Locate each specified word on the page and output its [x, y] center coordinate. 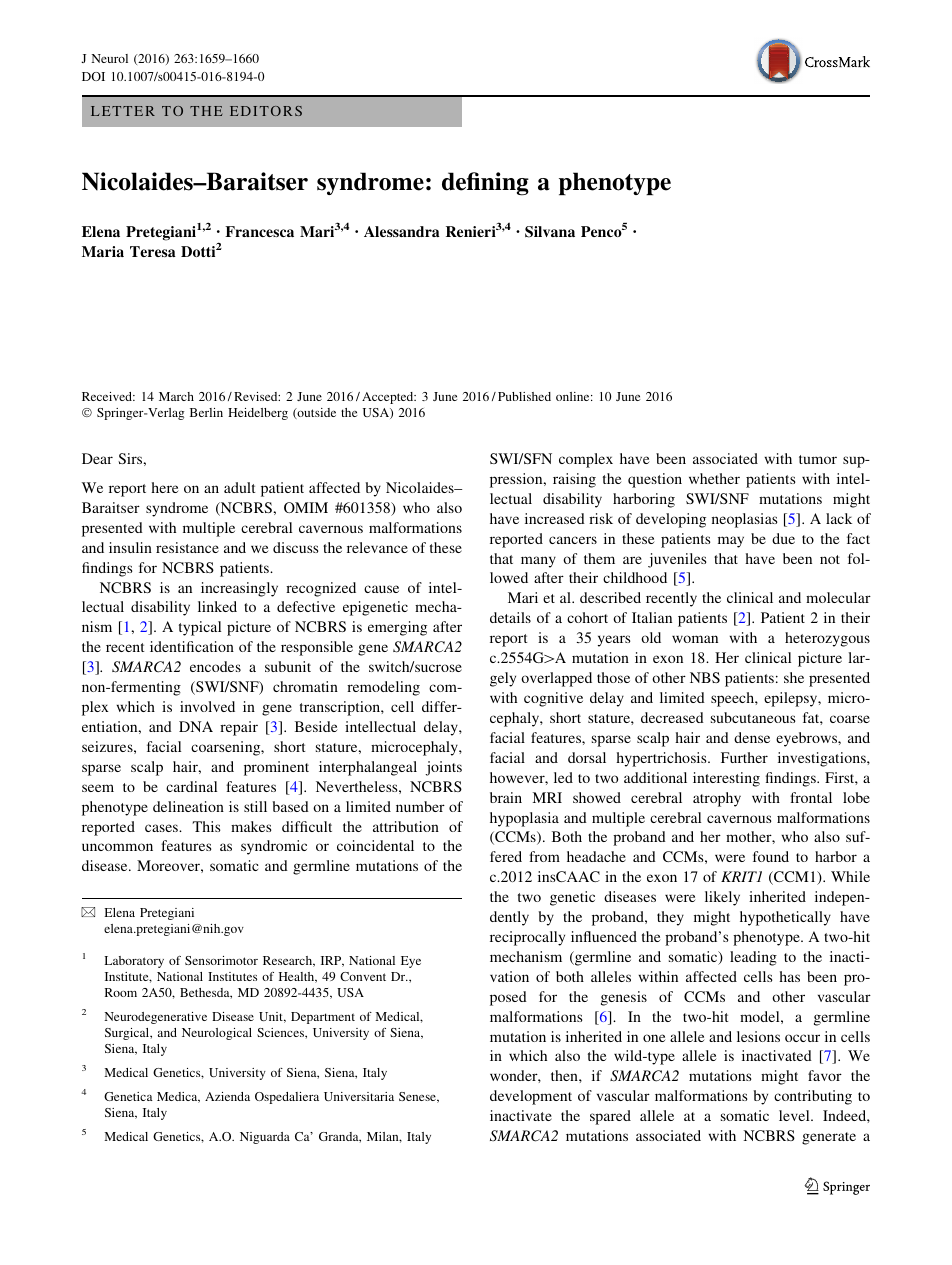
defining [485, 184]
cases [162, 828]
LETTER [123, 111]
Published [524, 396]
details [510, 617]
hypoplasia [524, 819]
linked [217, 606]
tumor [818, 459]
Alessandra [402, 231]
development [531, 1097]
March [176, 396]
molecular [838, 597]
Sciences [281, 1032]
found [771, 856]
